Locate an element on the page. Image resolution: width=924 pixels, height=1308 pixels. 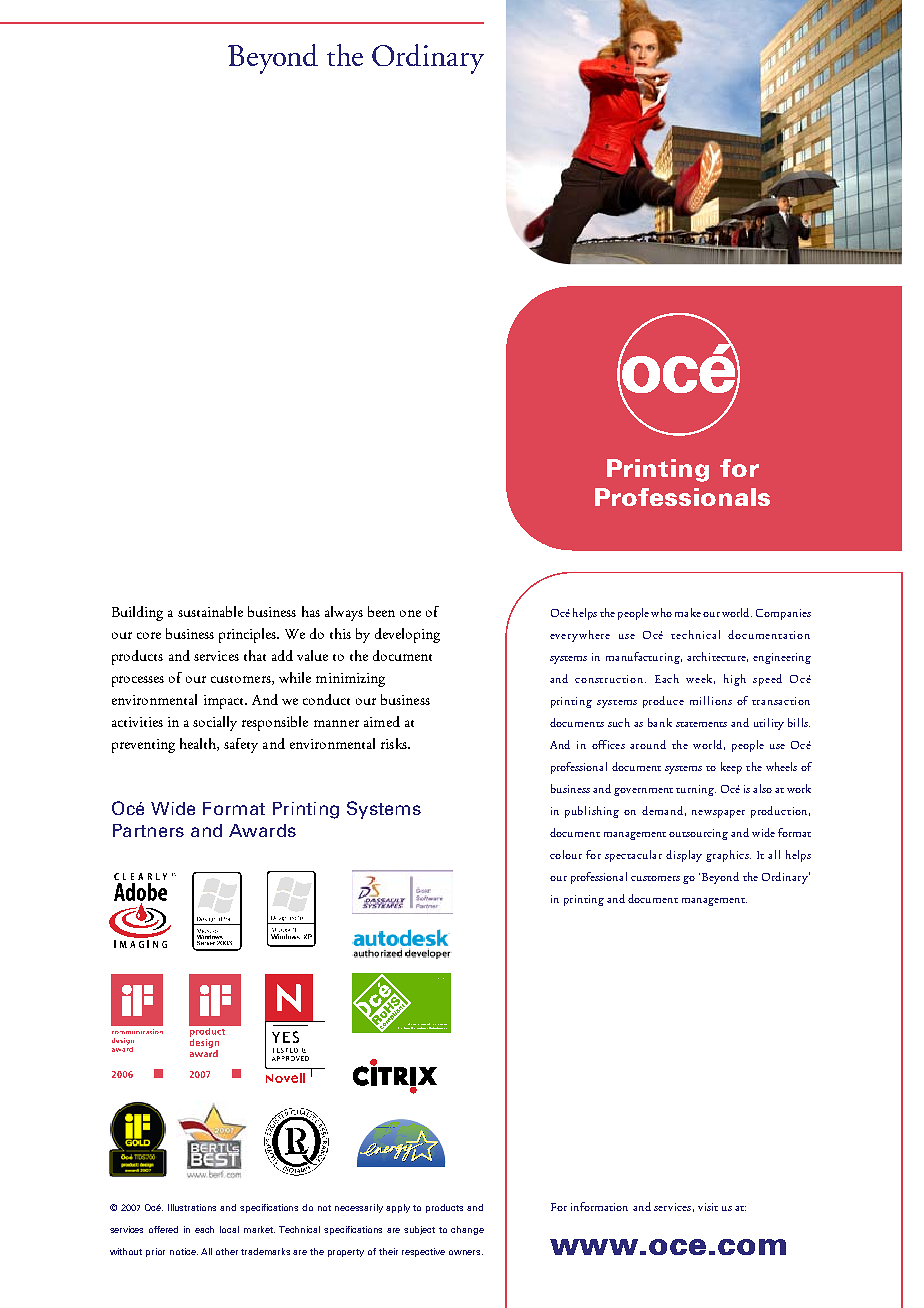
sustainable is located at coordinates (210, 611).
